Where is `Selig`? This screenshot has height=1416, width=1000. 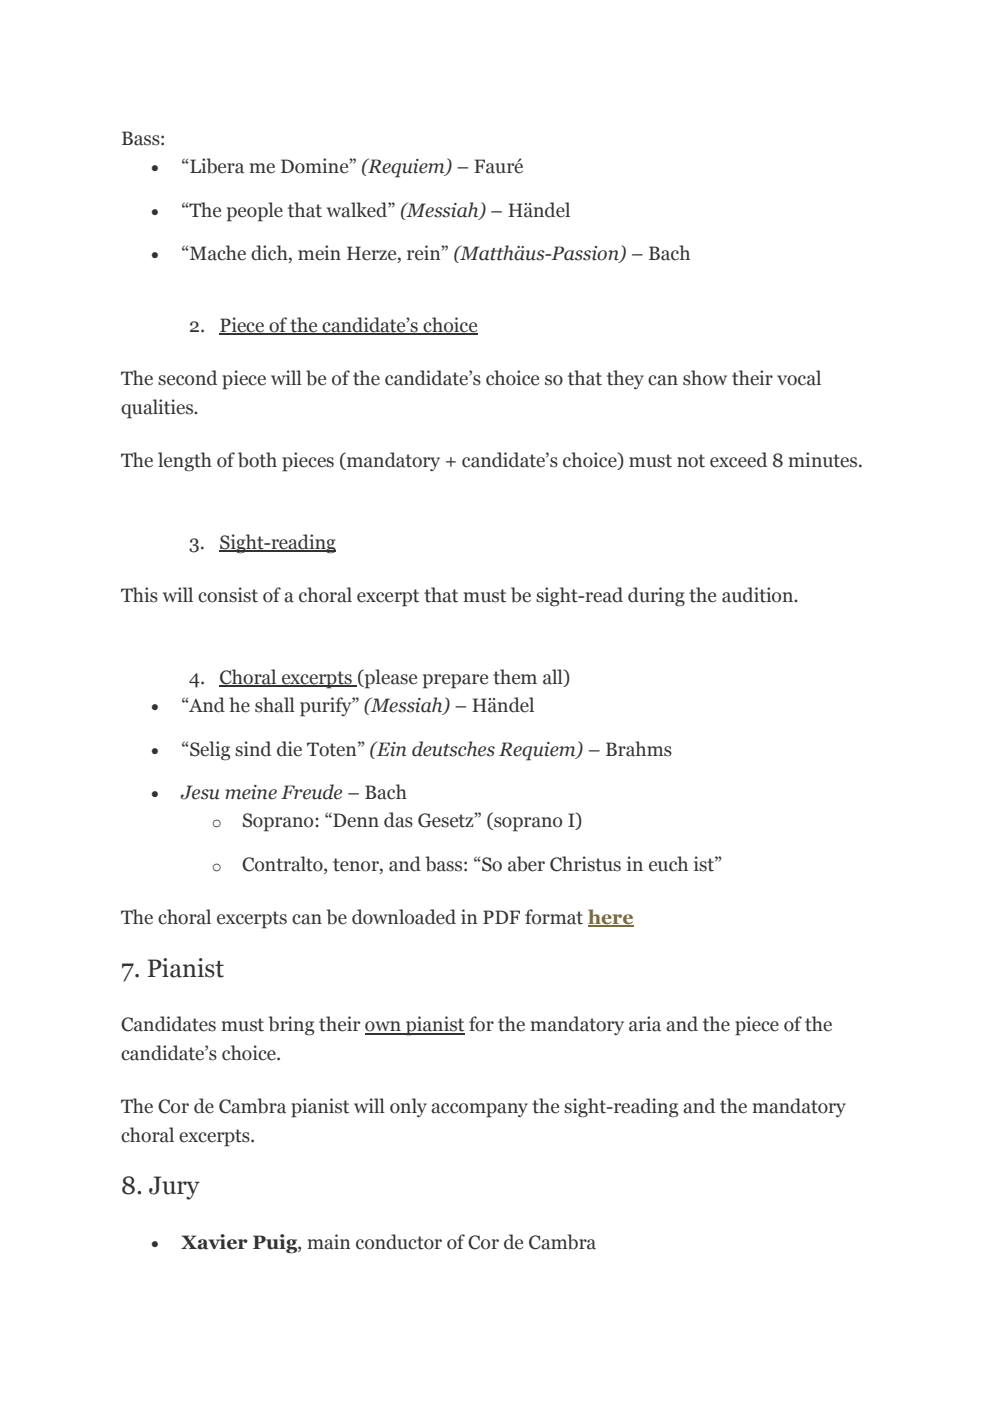
Selig is located at coordinates (209, 751).
